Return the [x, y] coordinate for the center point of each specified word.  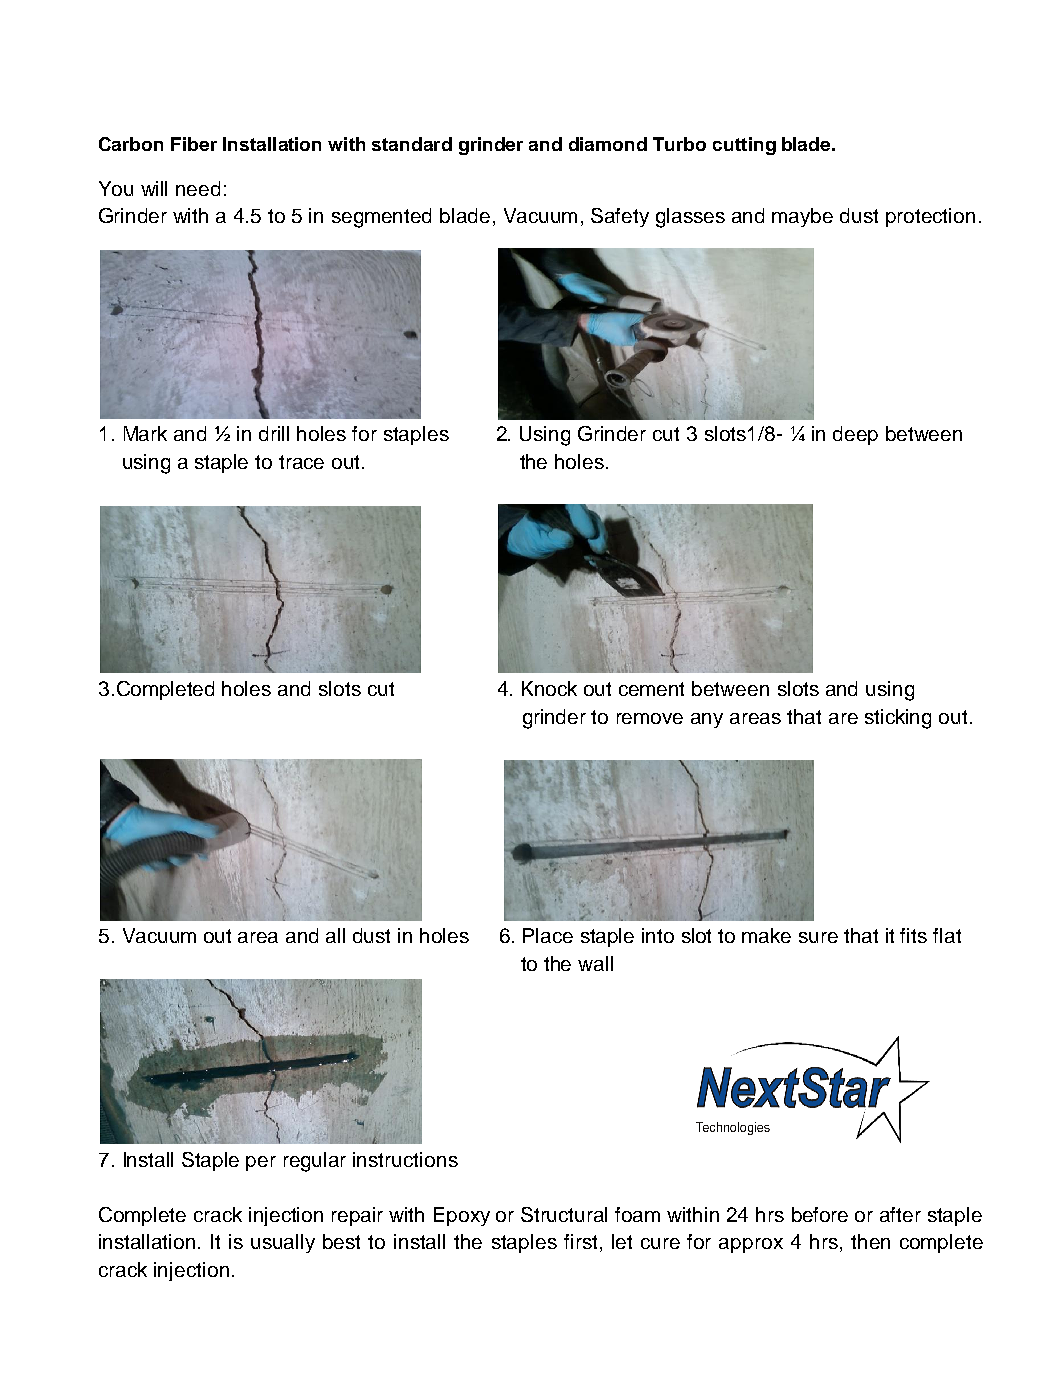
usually [283, 1243]
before [820, 1214]
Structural [564, 1214]
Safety [620, 217]
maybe [802, 217]
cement [651, 689]
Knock [549, 688]
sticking [898, 719]
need [198, 188]
